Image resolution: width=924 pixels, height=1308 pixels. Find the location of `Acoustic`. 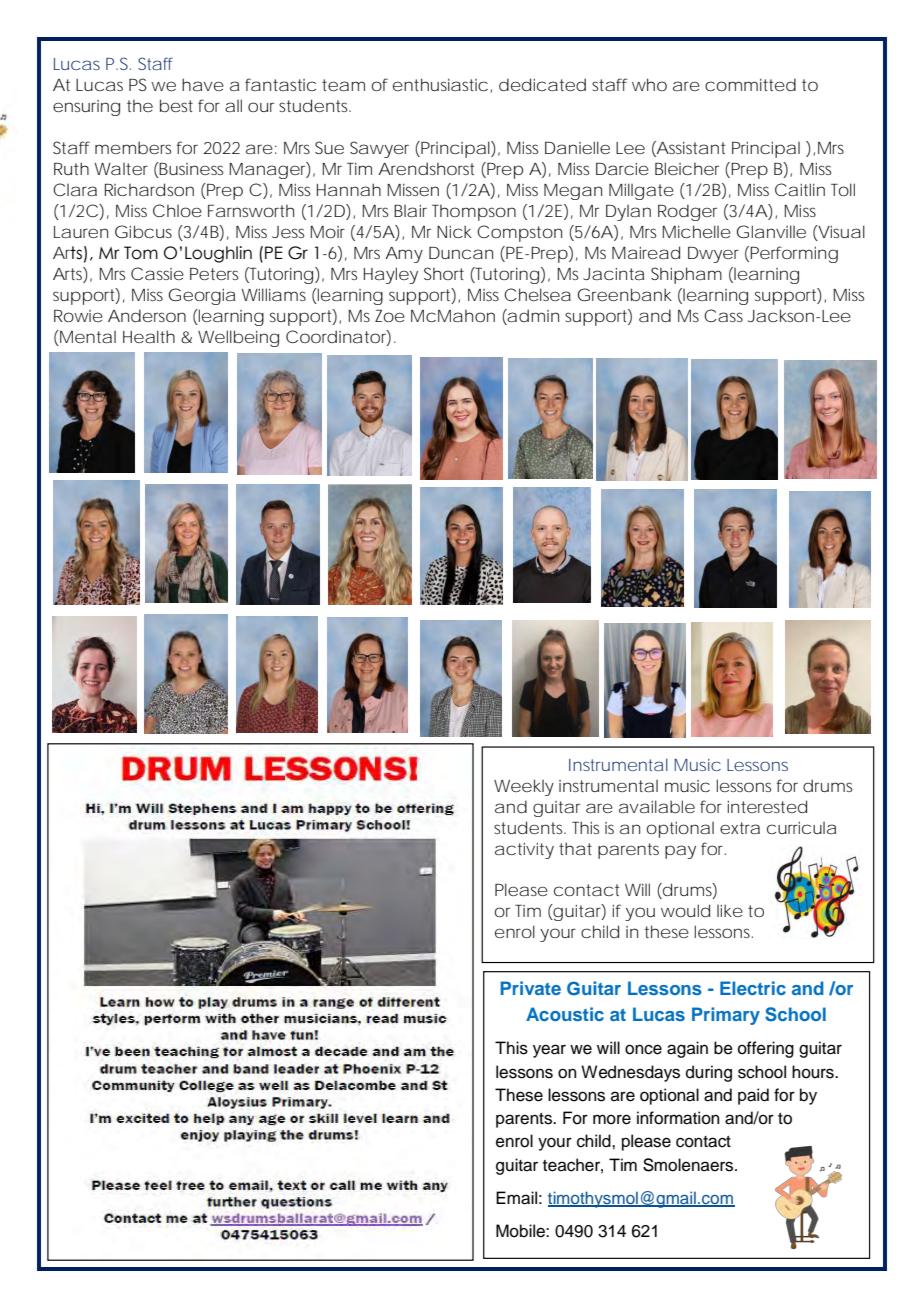

Acoustic is located at coordinates (565, 1014).
